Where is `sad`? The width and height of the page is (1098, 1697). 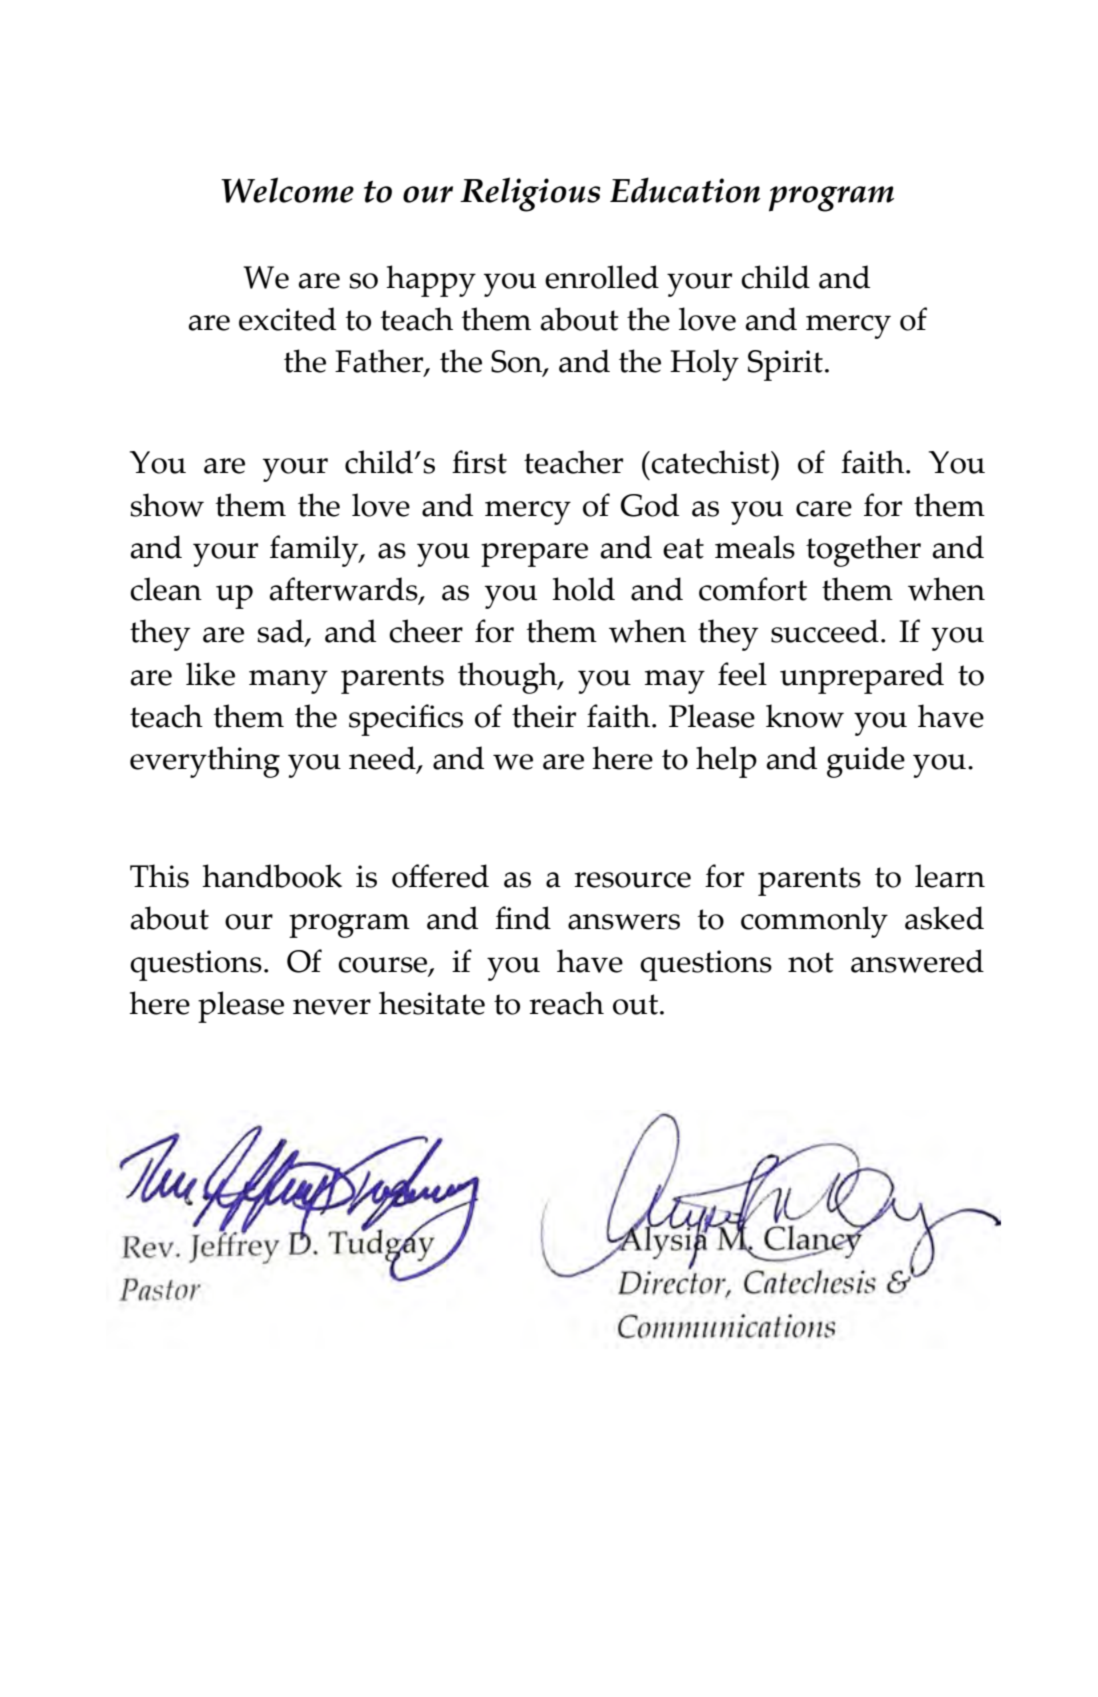 sad is located at coordinates (281, 632).
